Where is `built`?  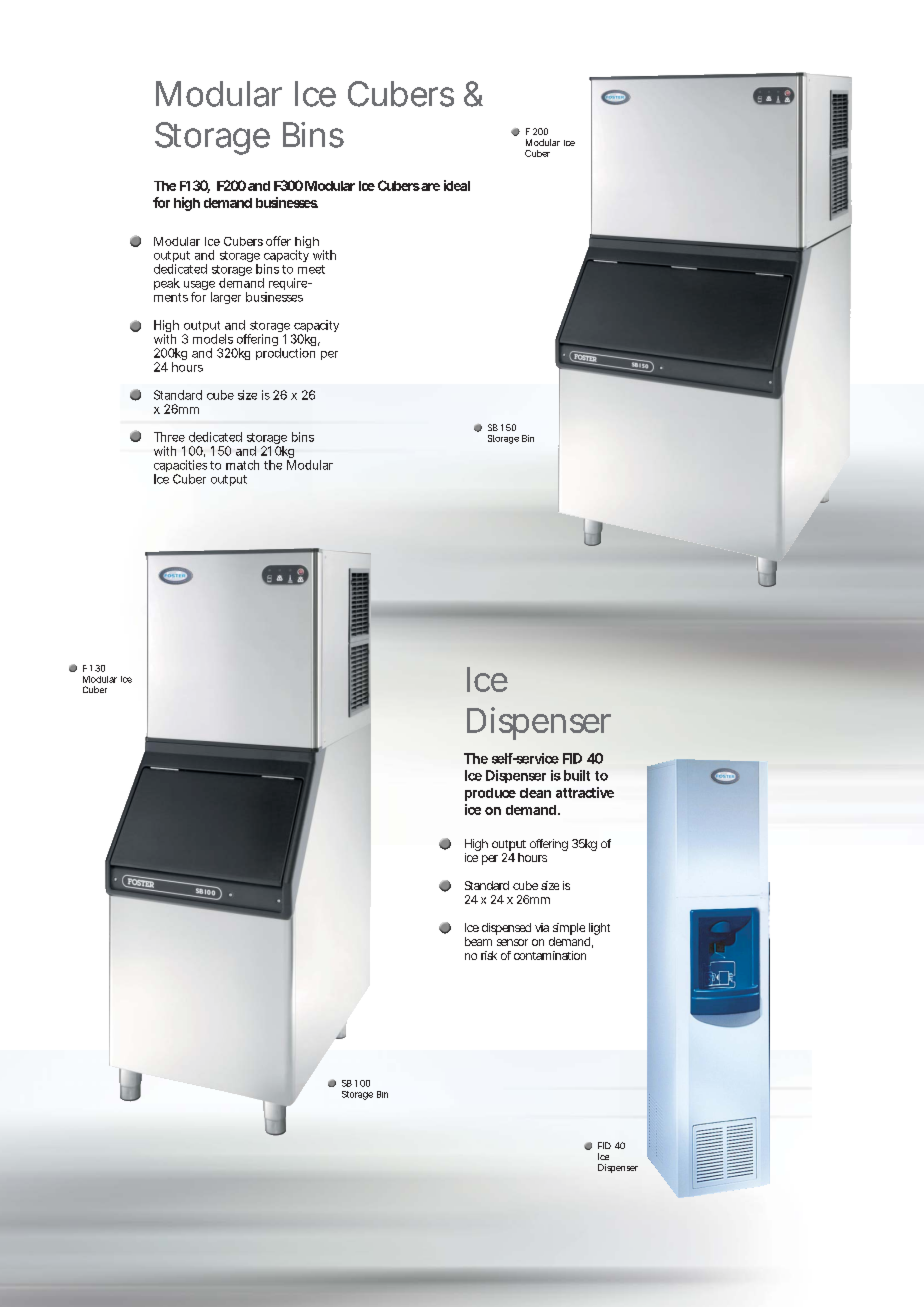
built is located at coordinates (577, 775).
